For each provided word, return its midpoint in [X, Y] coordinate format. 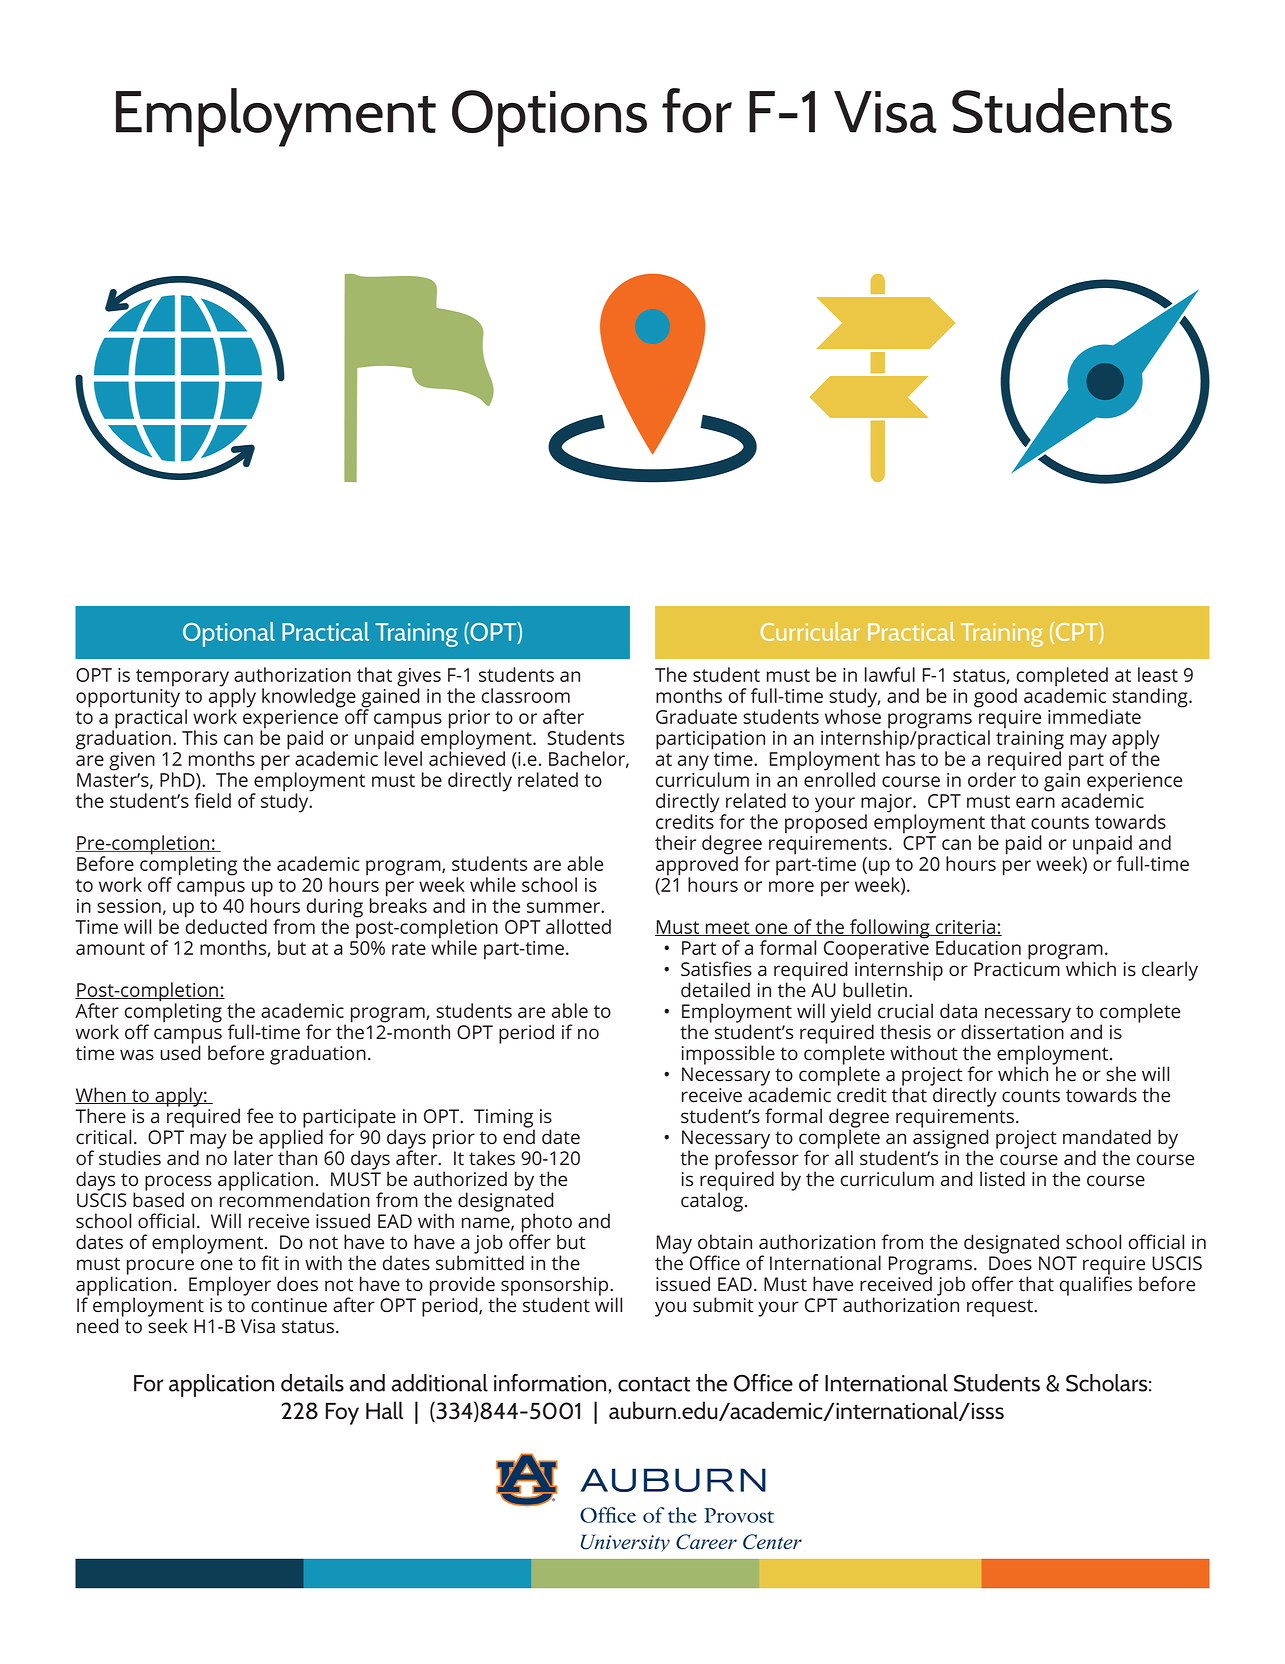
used [180, 1051]
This [199, 737]
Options [549, 118]
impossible [728, 1055]
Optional [229, 634]
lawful [890, 674]
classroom [526, 695]
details [312, 1383]
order [992, 778]
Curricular [810, 631]
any [693, 763]
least [1158, 674]
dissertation [1013, 1030]
